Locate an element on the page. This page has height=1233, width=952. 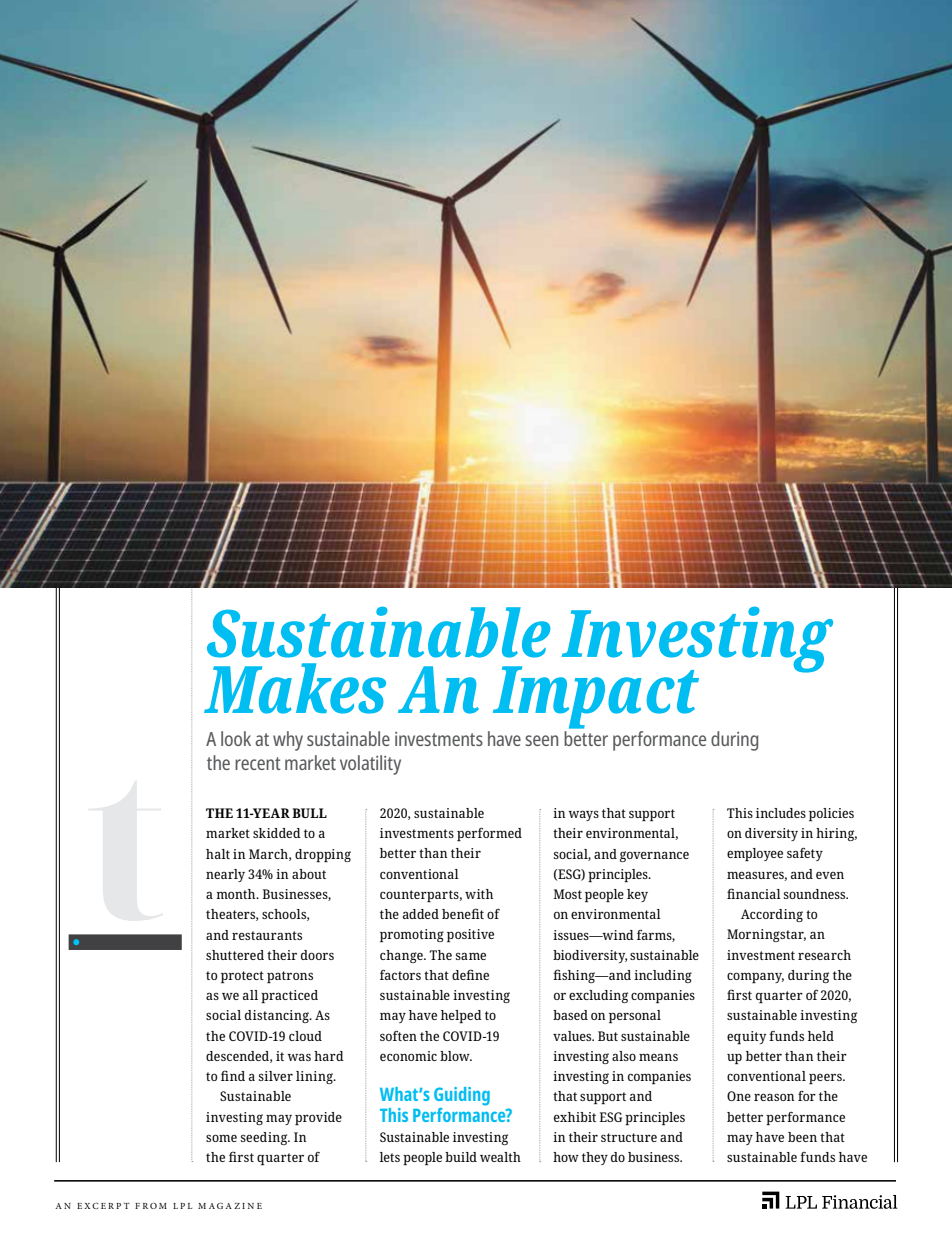
wealth is located at coordinates (500, 1157).
